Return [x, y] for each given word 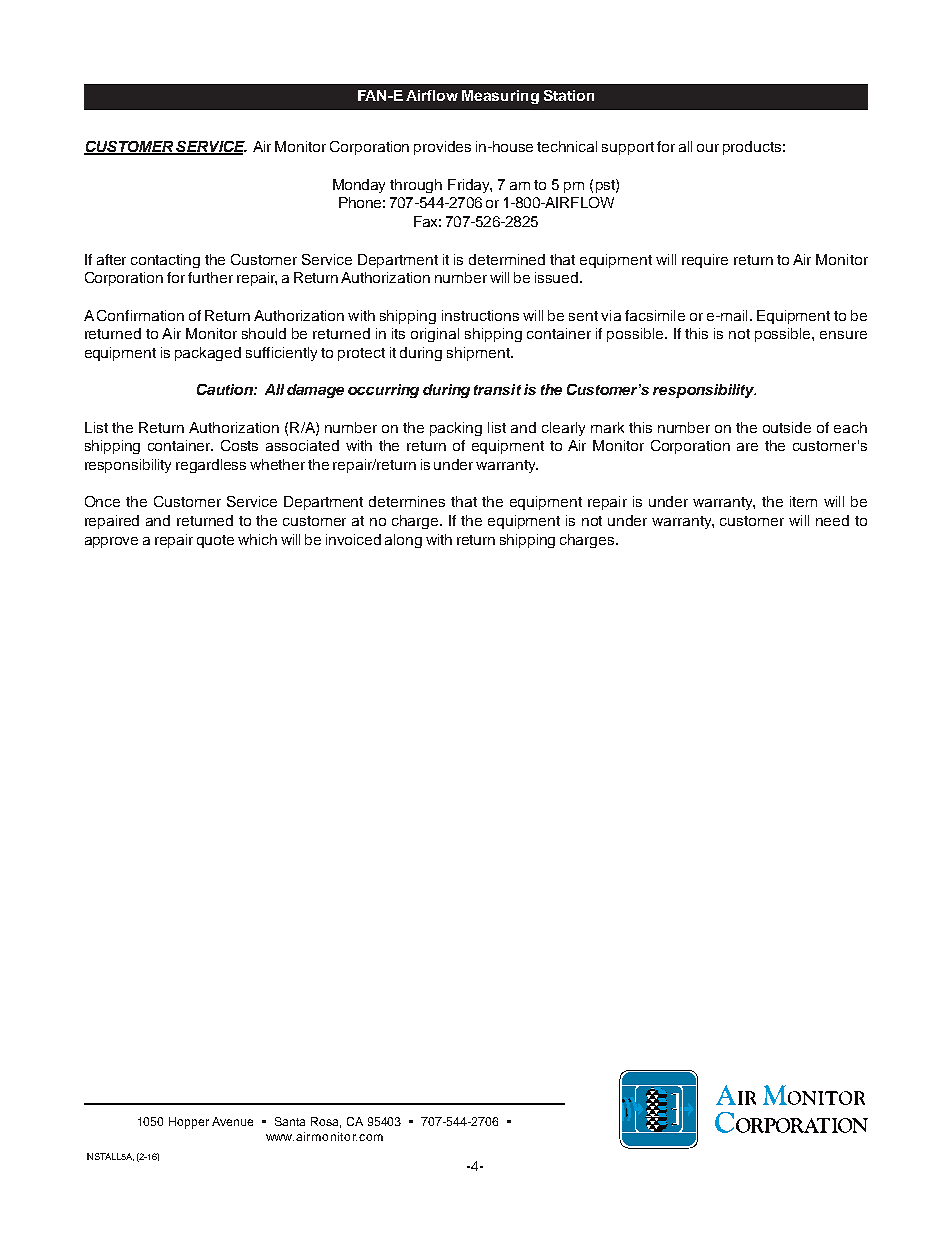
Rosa [326, 1122]
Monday [359, 186]
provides [442, 148]
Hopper [189, 1123]
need [832, 520]
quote [215, 541]
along [403, 541]
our [708, 148]
